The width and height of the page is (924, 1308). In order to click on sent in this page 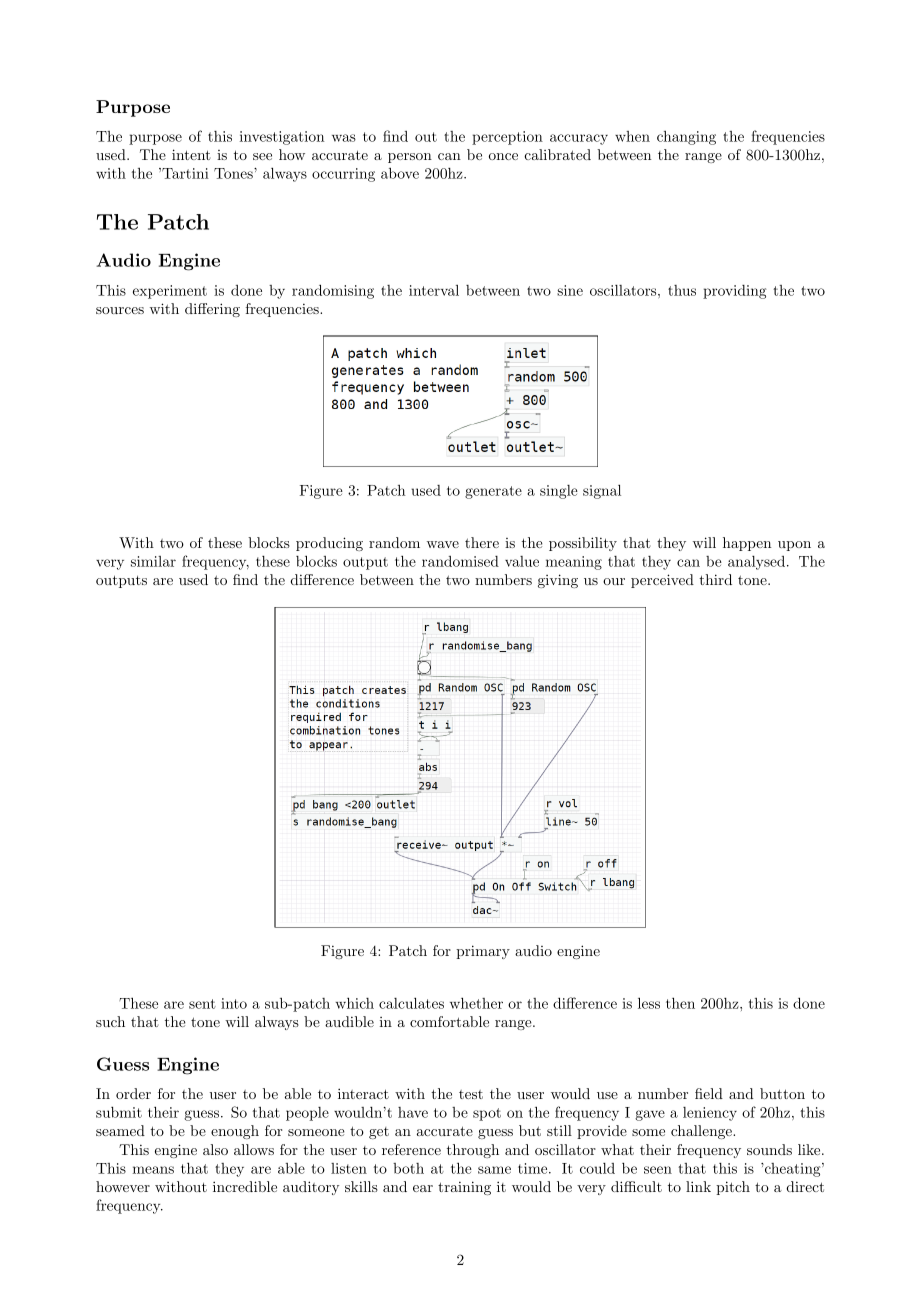, I will do `click(202, 1004)`.
